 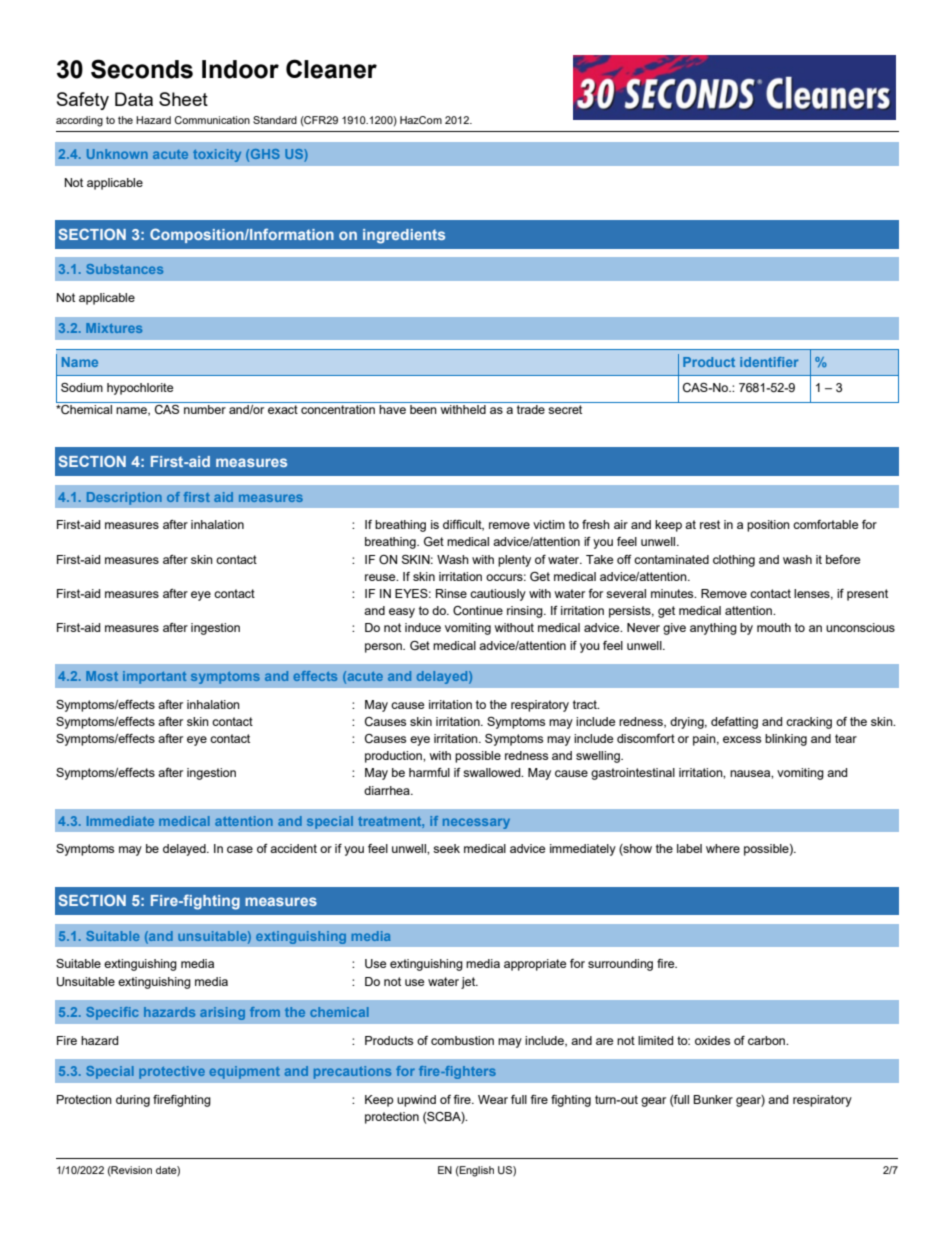 What do you see at coordinates (124, 498) in the screenshot?
I see `Description` at bounding box center [124, 498].
